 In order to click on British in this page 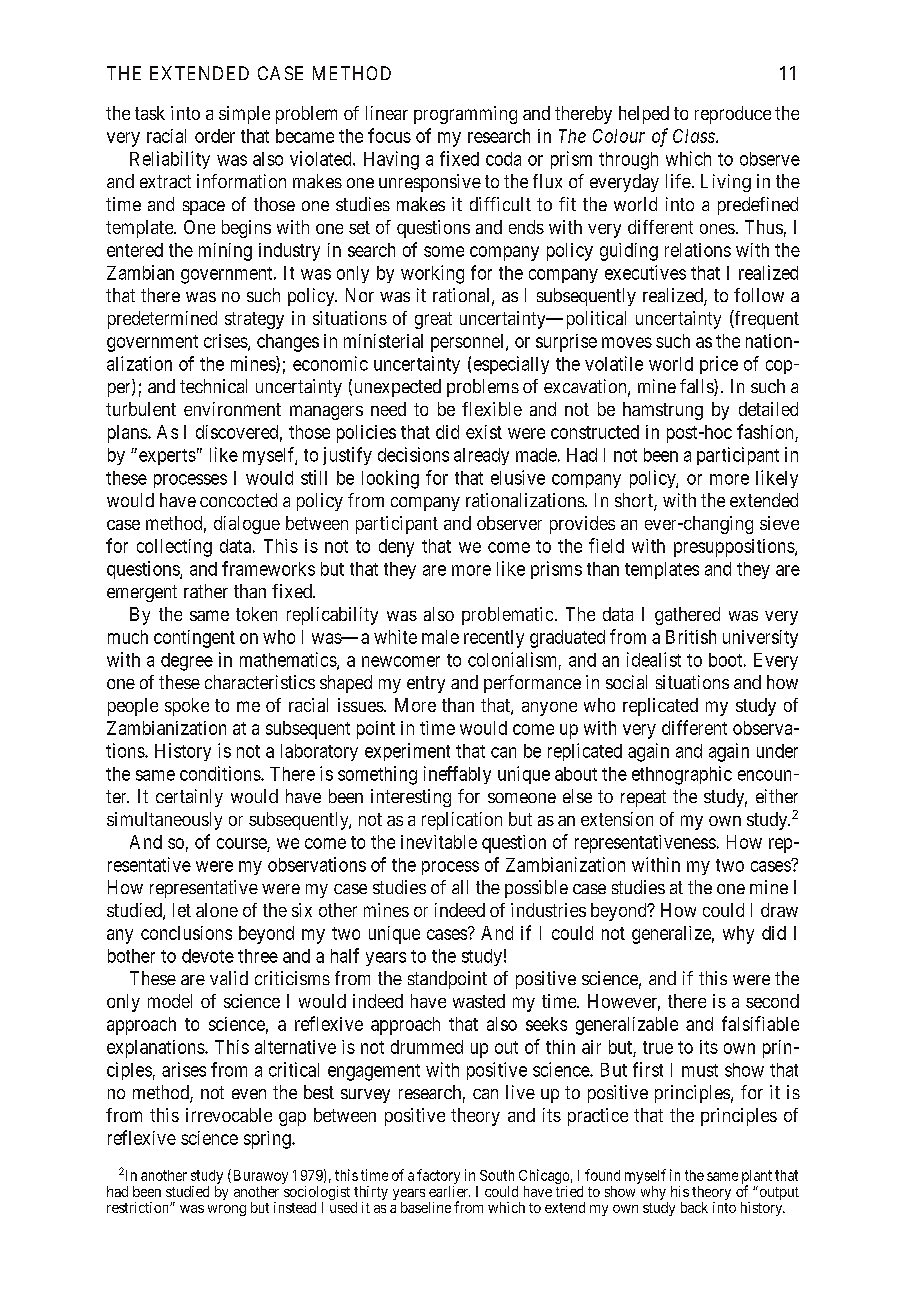, I will do `click(691, 637)`.
